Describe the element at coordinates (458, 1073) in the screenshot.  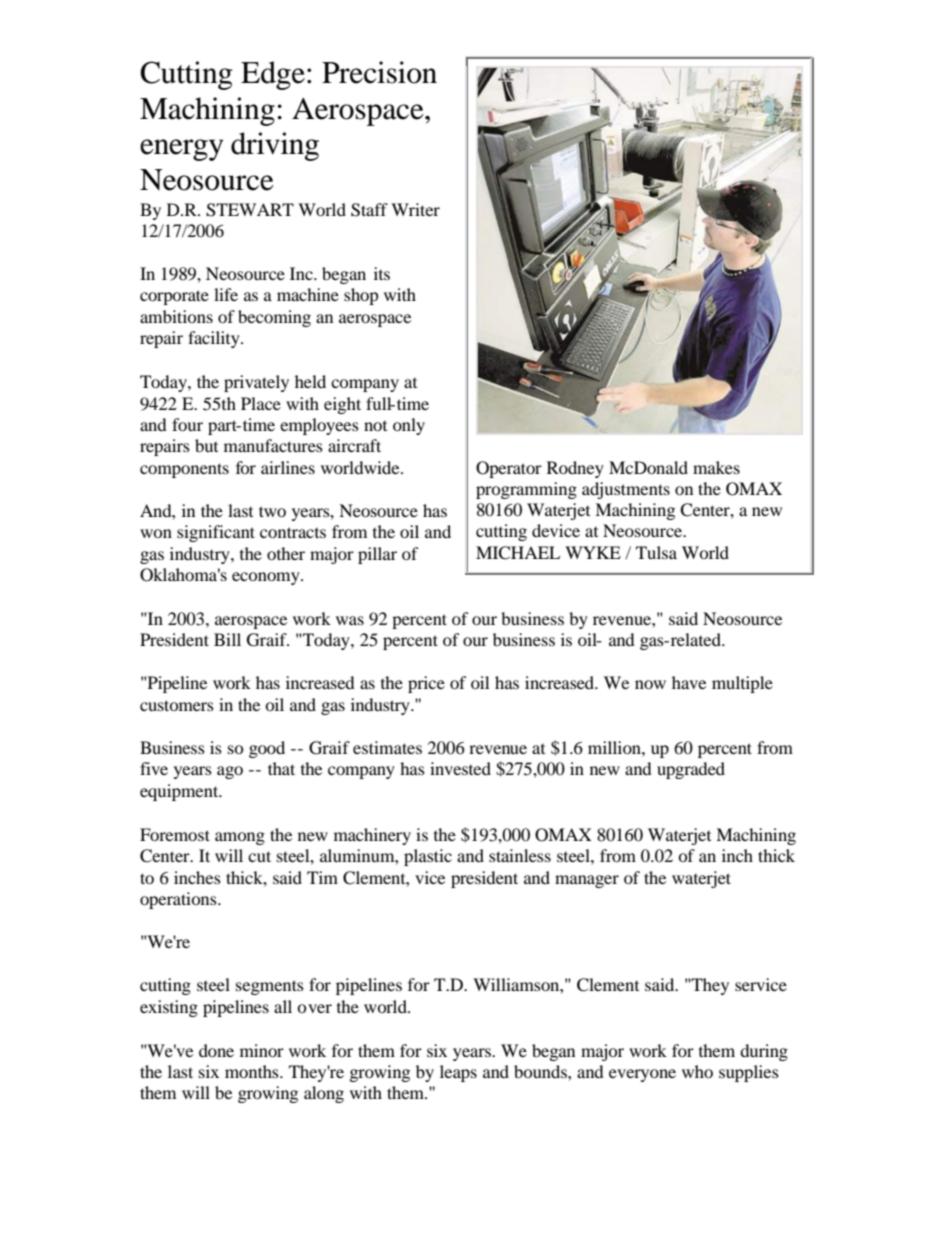
I see `leaps` at that location.
